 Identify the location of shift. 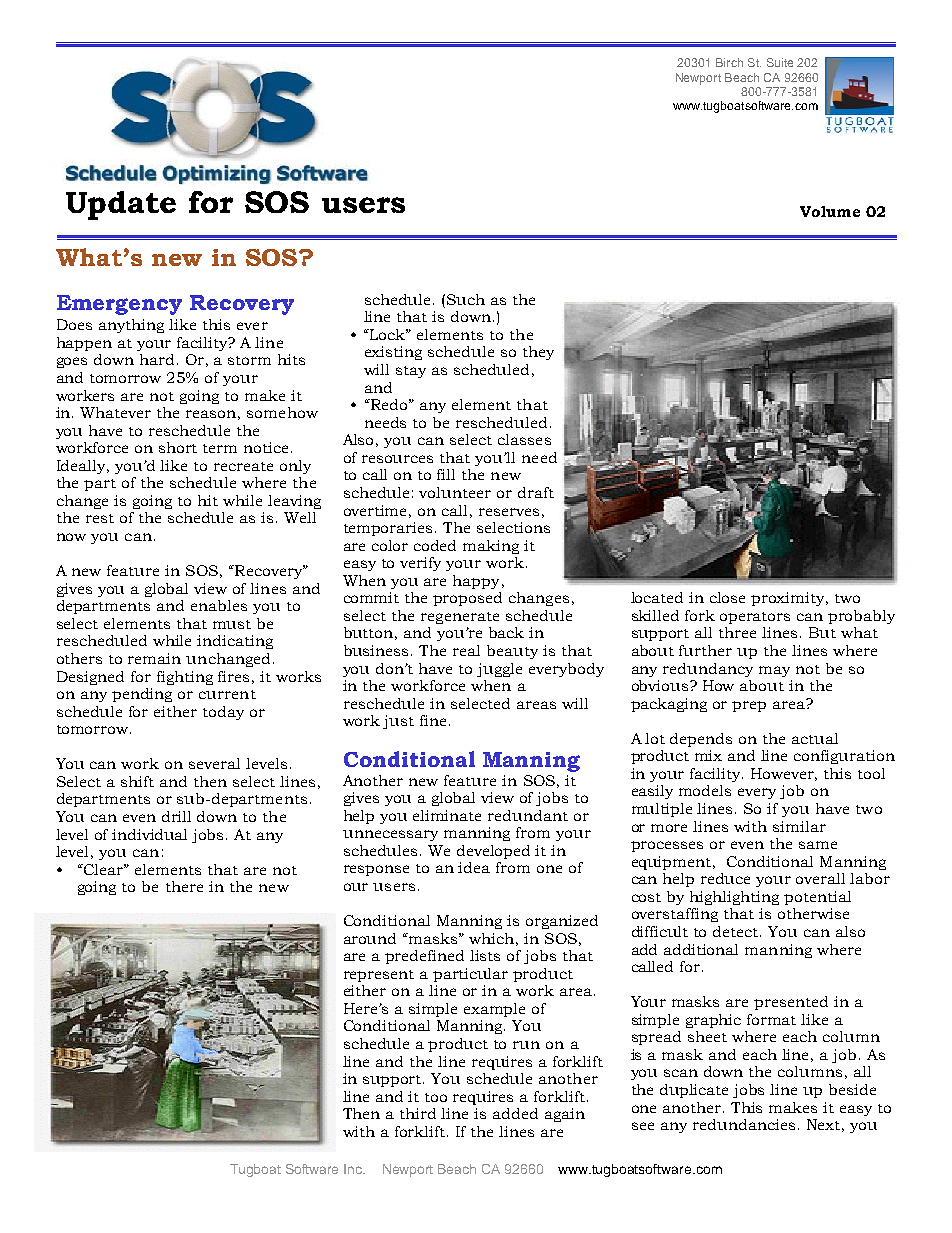
(137, 781).
